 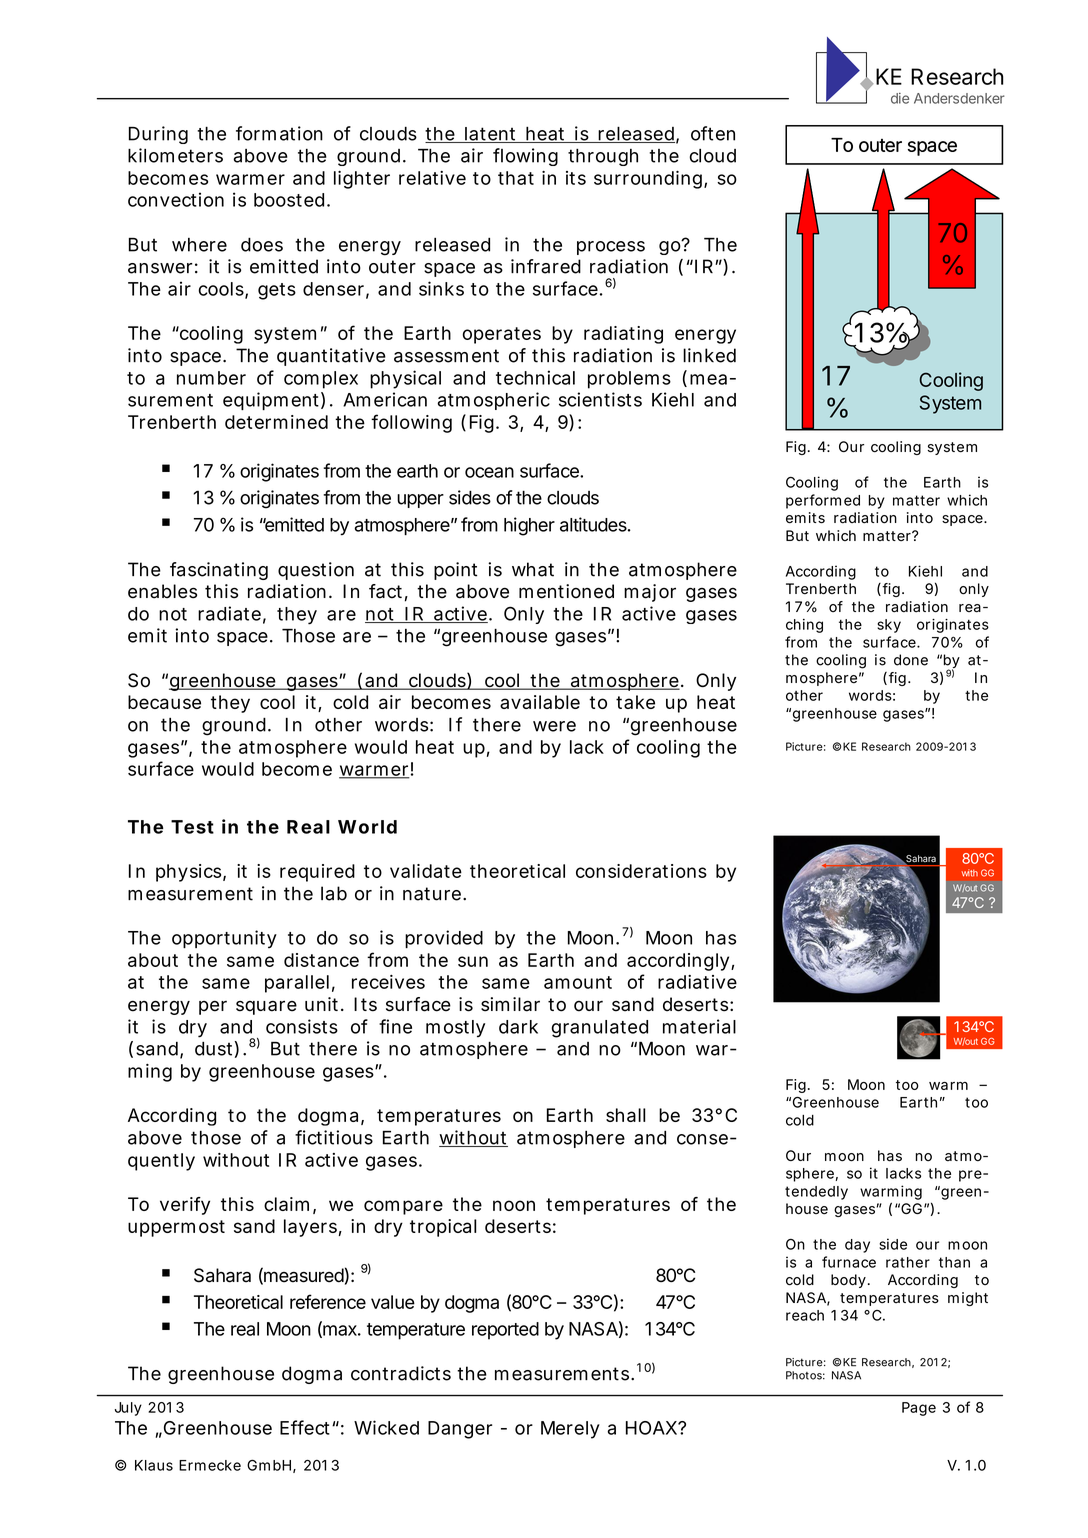 I want to click on shall, so click(x=626, y=1115).
